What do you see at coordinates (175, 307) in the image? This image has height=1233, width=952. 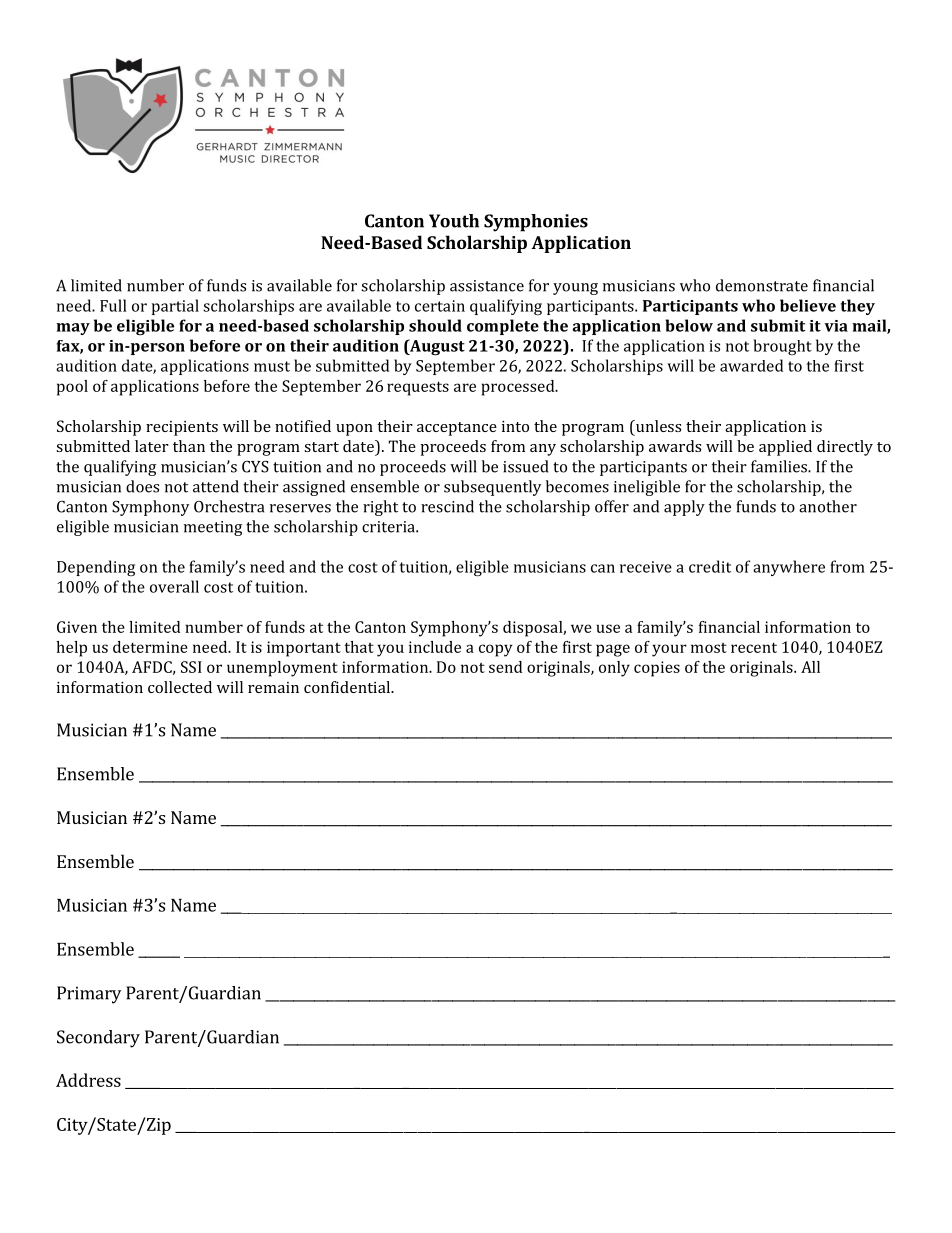 I see `partial` at bounding box center [175, 307].
